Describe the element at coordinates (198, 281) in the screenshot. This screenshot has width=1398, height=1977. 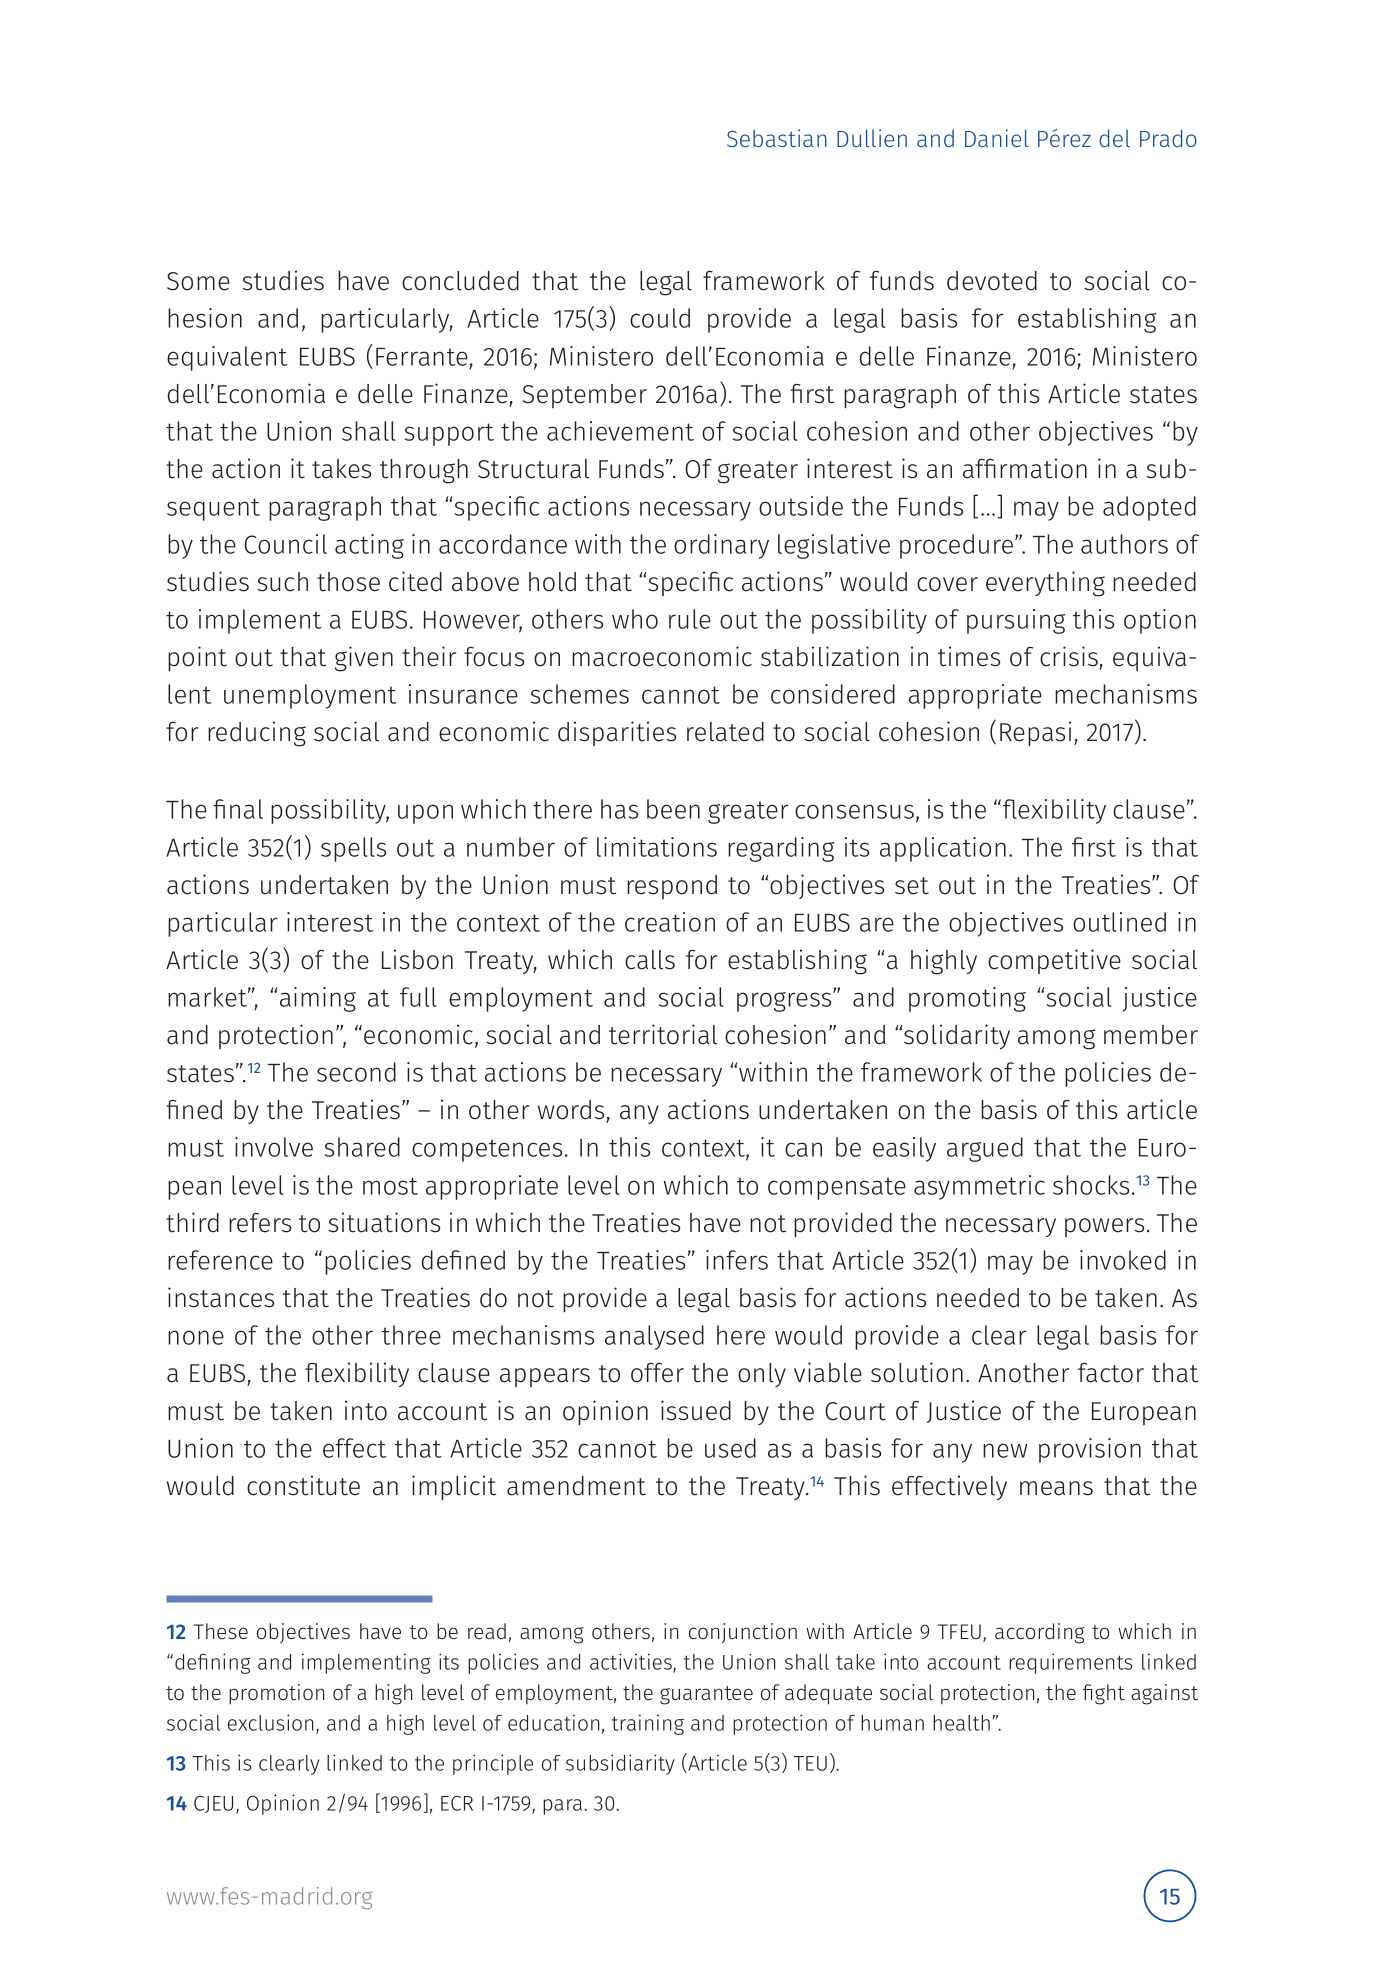
I see `Some` at that location.
